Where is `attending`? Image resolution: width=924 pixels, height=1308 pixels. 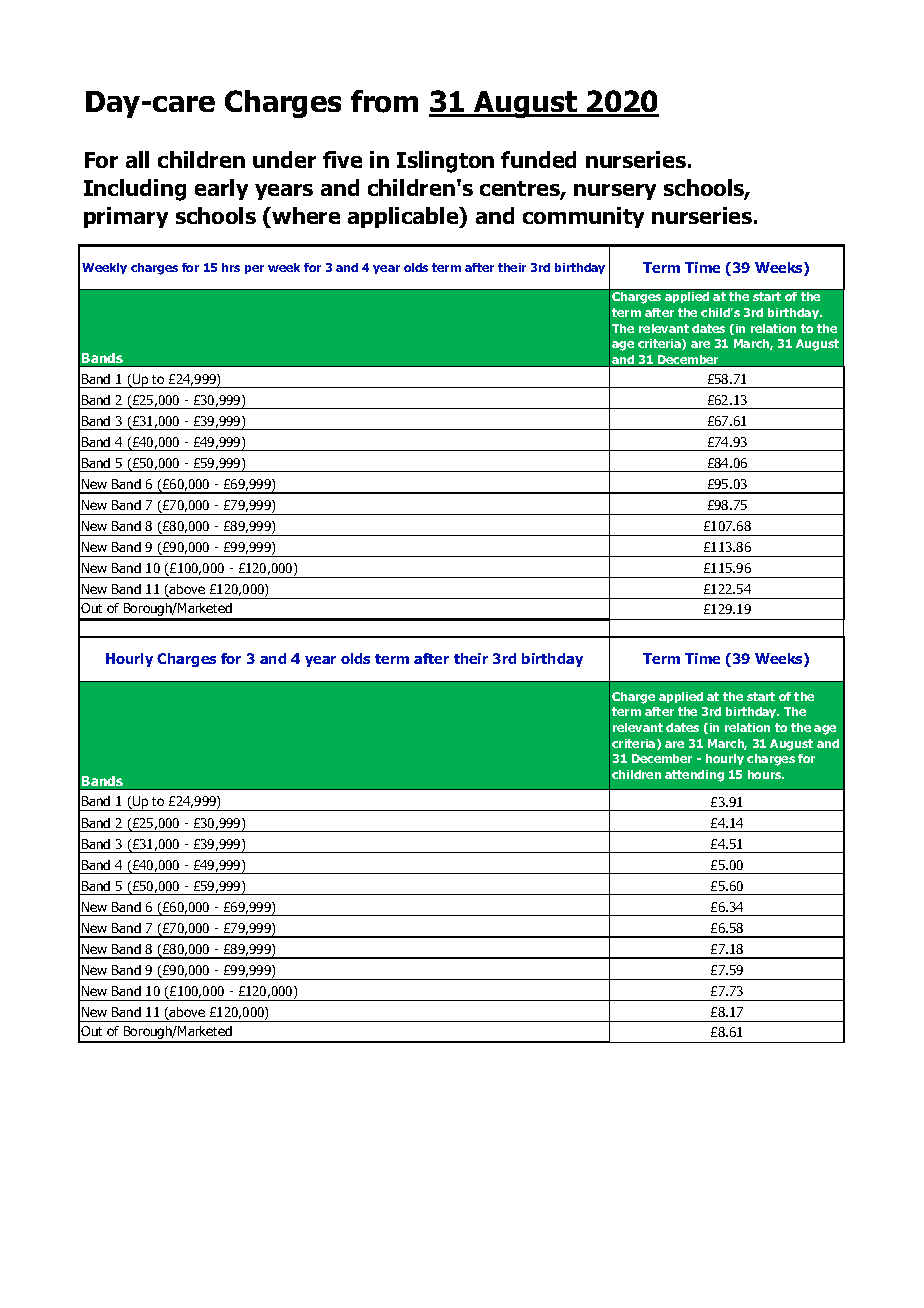 attending is located at coordinates (694, 776).
